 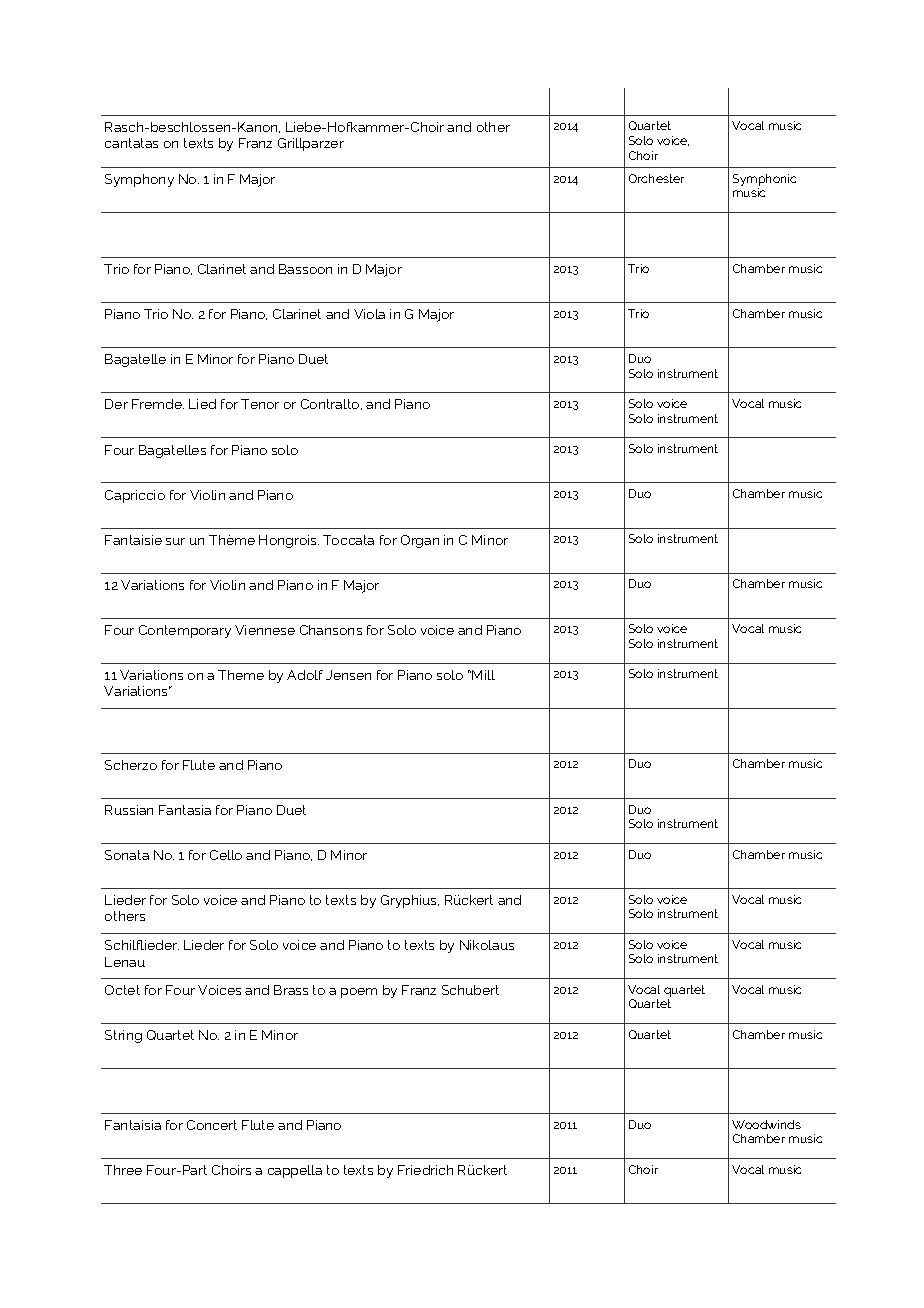 I want to click on Symphony, so click(x=139, y=180).
